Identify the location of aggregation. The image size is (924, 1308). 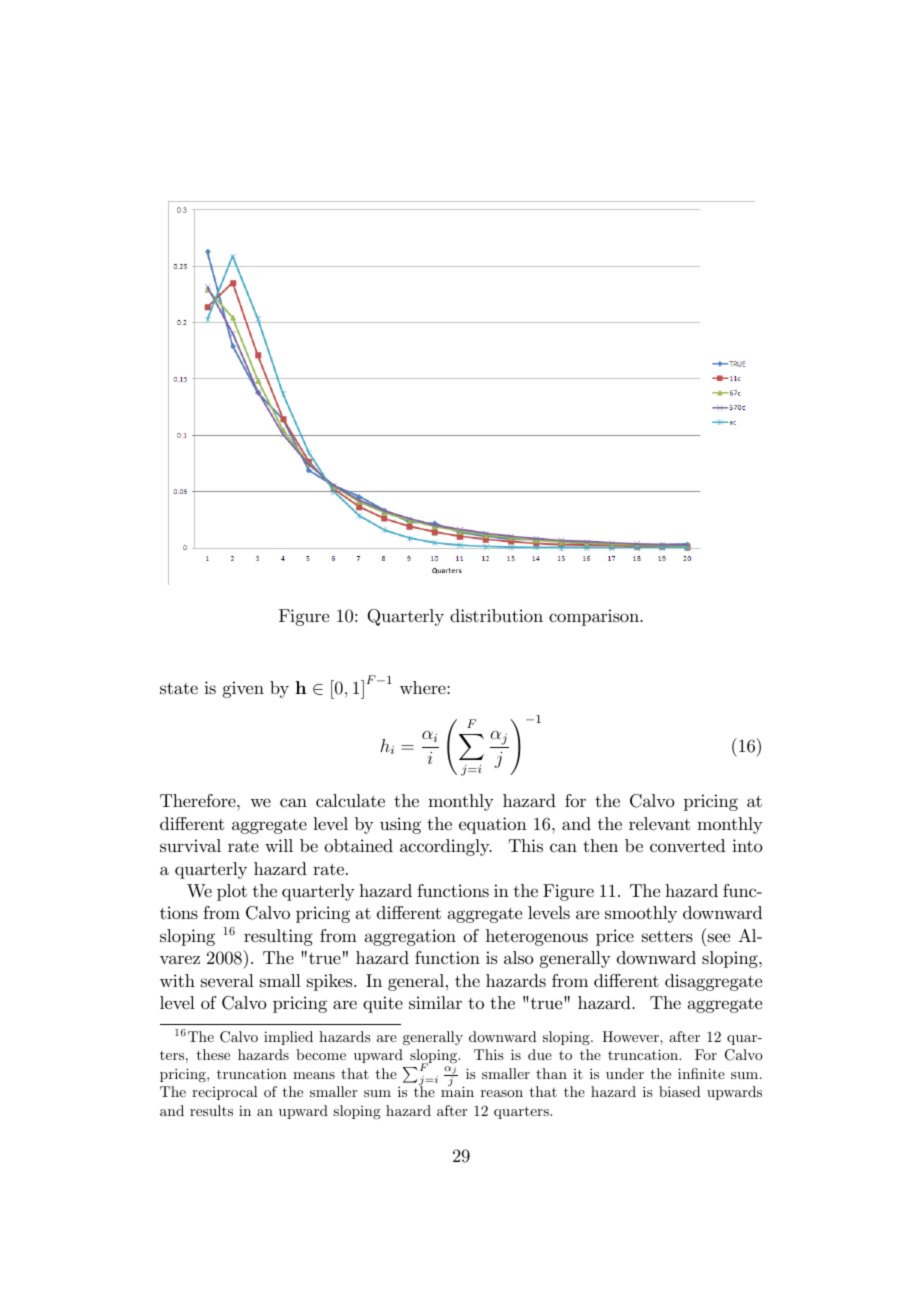
(410, 937).
